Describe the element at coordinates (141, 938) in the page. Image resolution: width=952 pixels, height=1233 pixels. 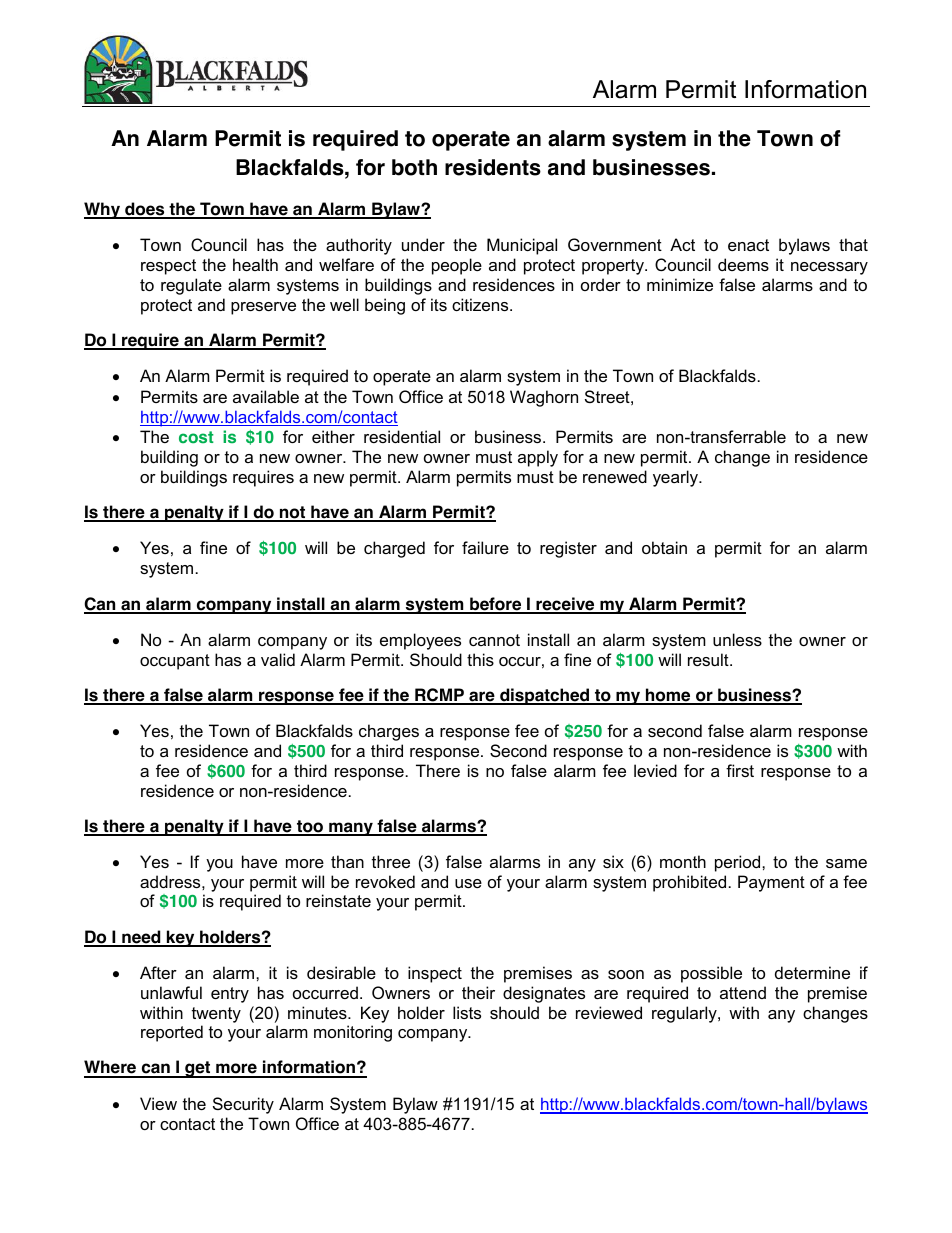
I see `need` at that location.
